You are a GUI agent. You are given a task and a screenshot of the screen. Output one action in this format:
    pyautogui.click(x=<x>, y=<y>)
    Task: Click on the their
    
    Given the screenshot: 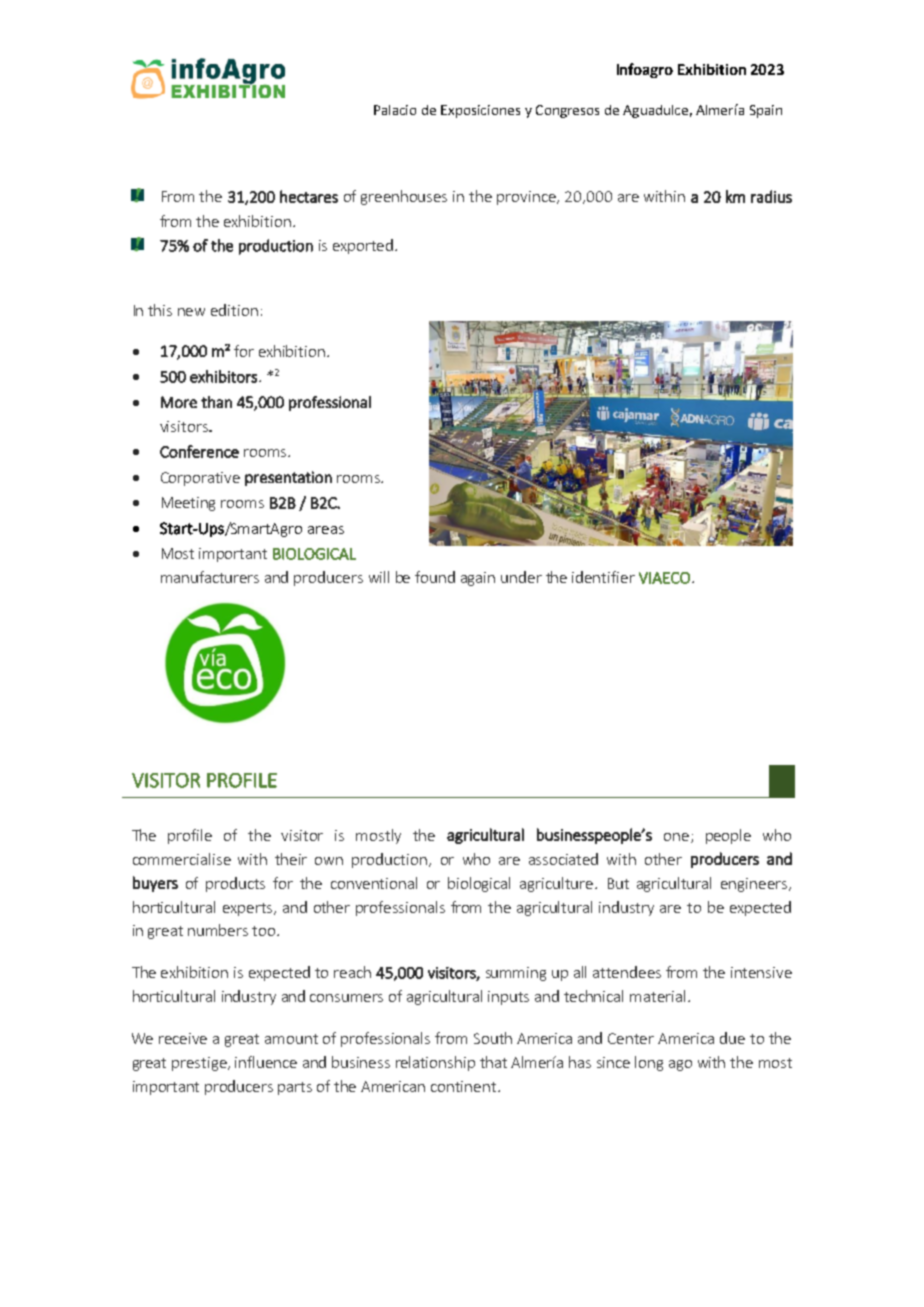 What is the action you would take?
    pyautogui.click(x=291, y=859)
